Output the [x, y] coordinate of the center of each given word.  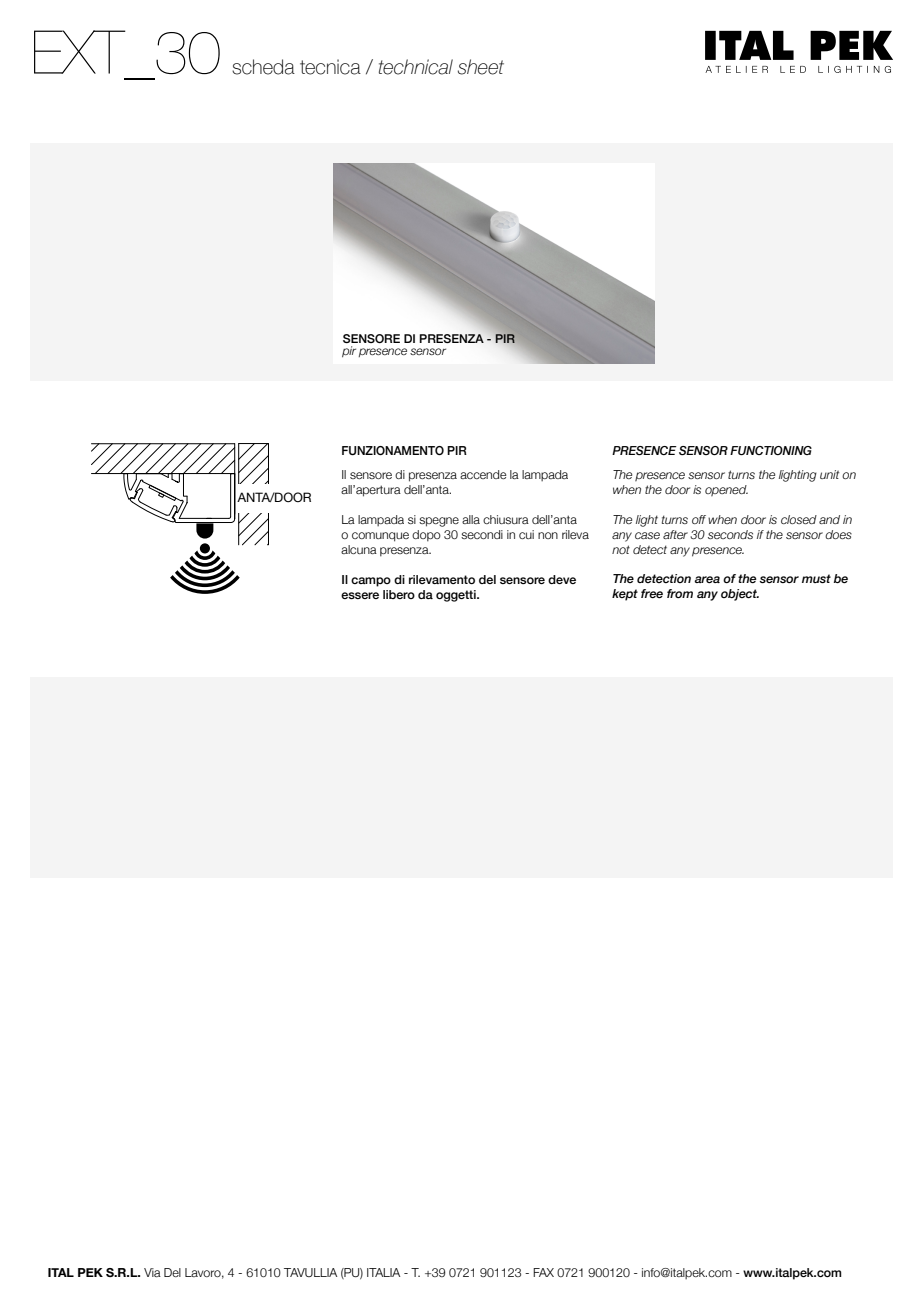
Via [152, 1272]
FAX [543, 1272]
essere [360, 595]
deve [562, 579]
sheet [481, 67]
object [740, 595]
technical [416, 67]
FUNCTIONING [771, 450]
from [680, 593]
